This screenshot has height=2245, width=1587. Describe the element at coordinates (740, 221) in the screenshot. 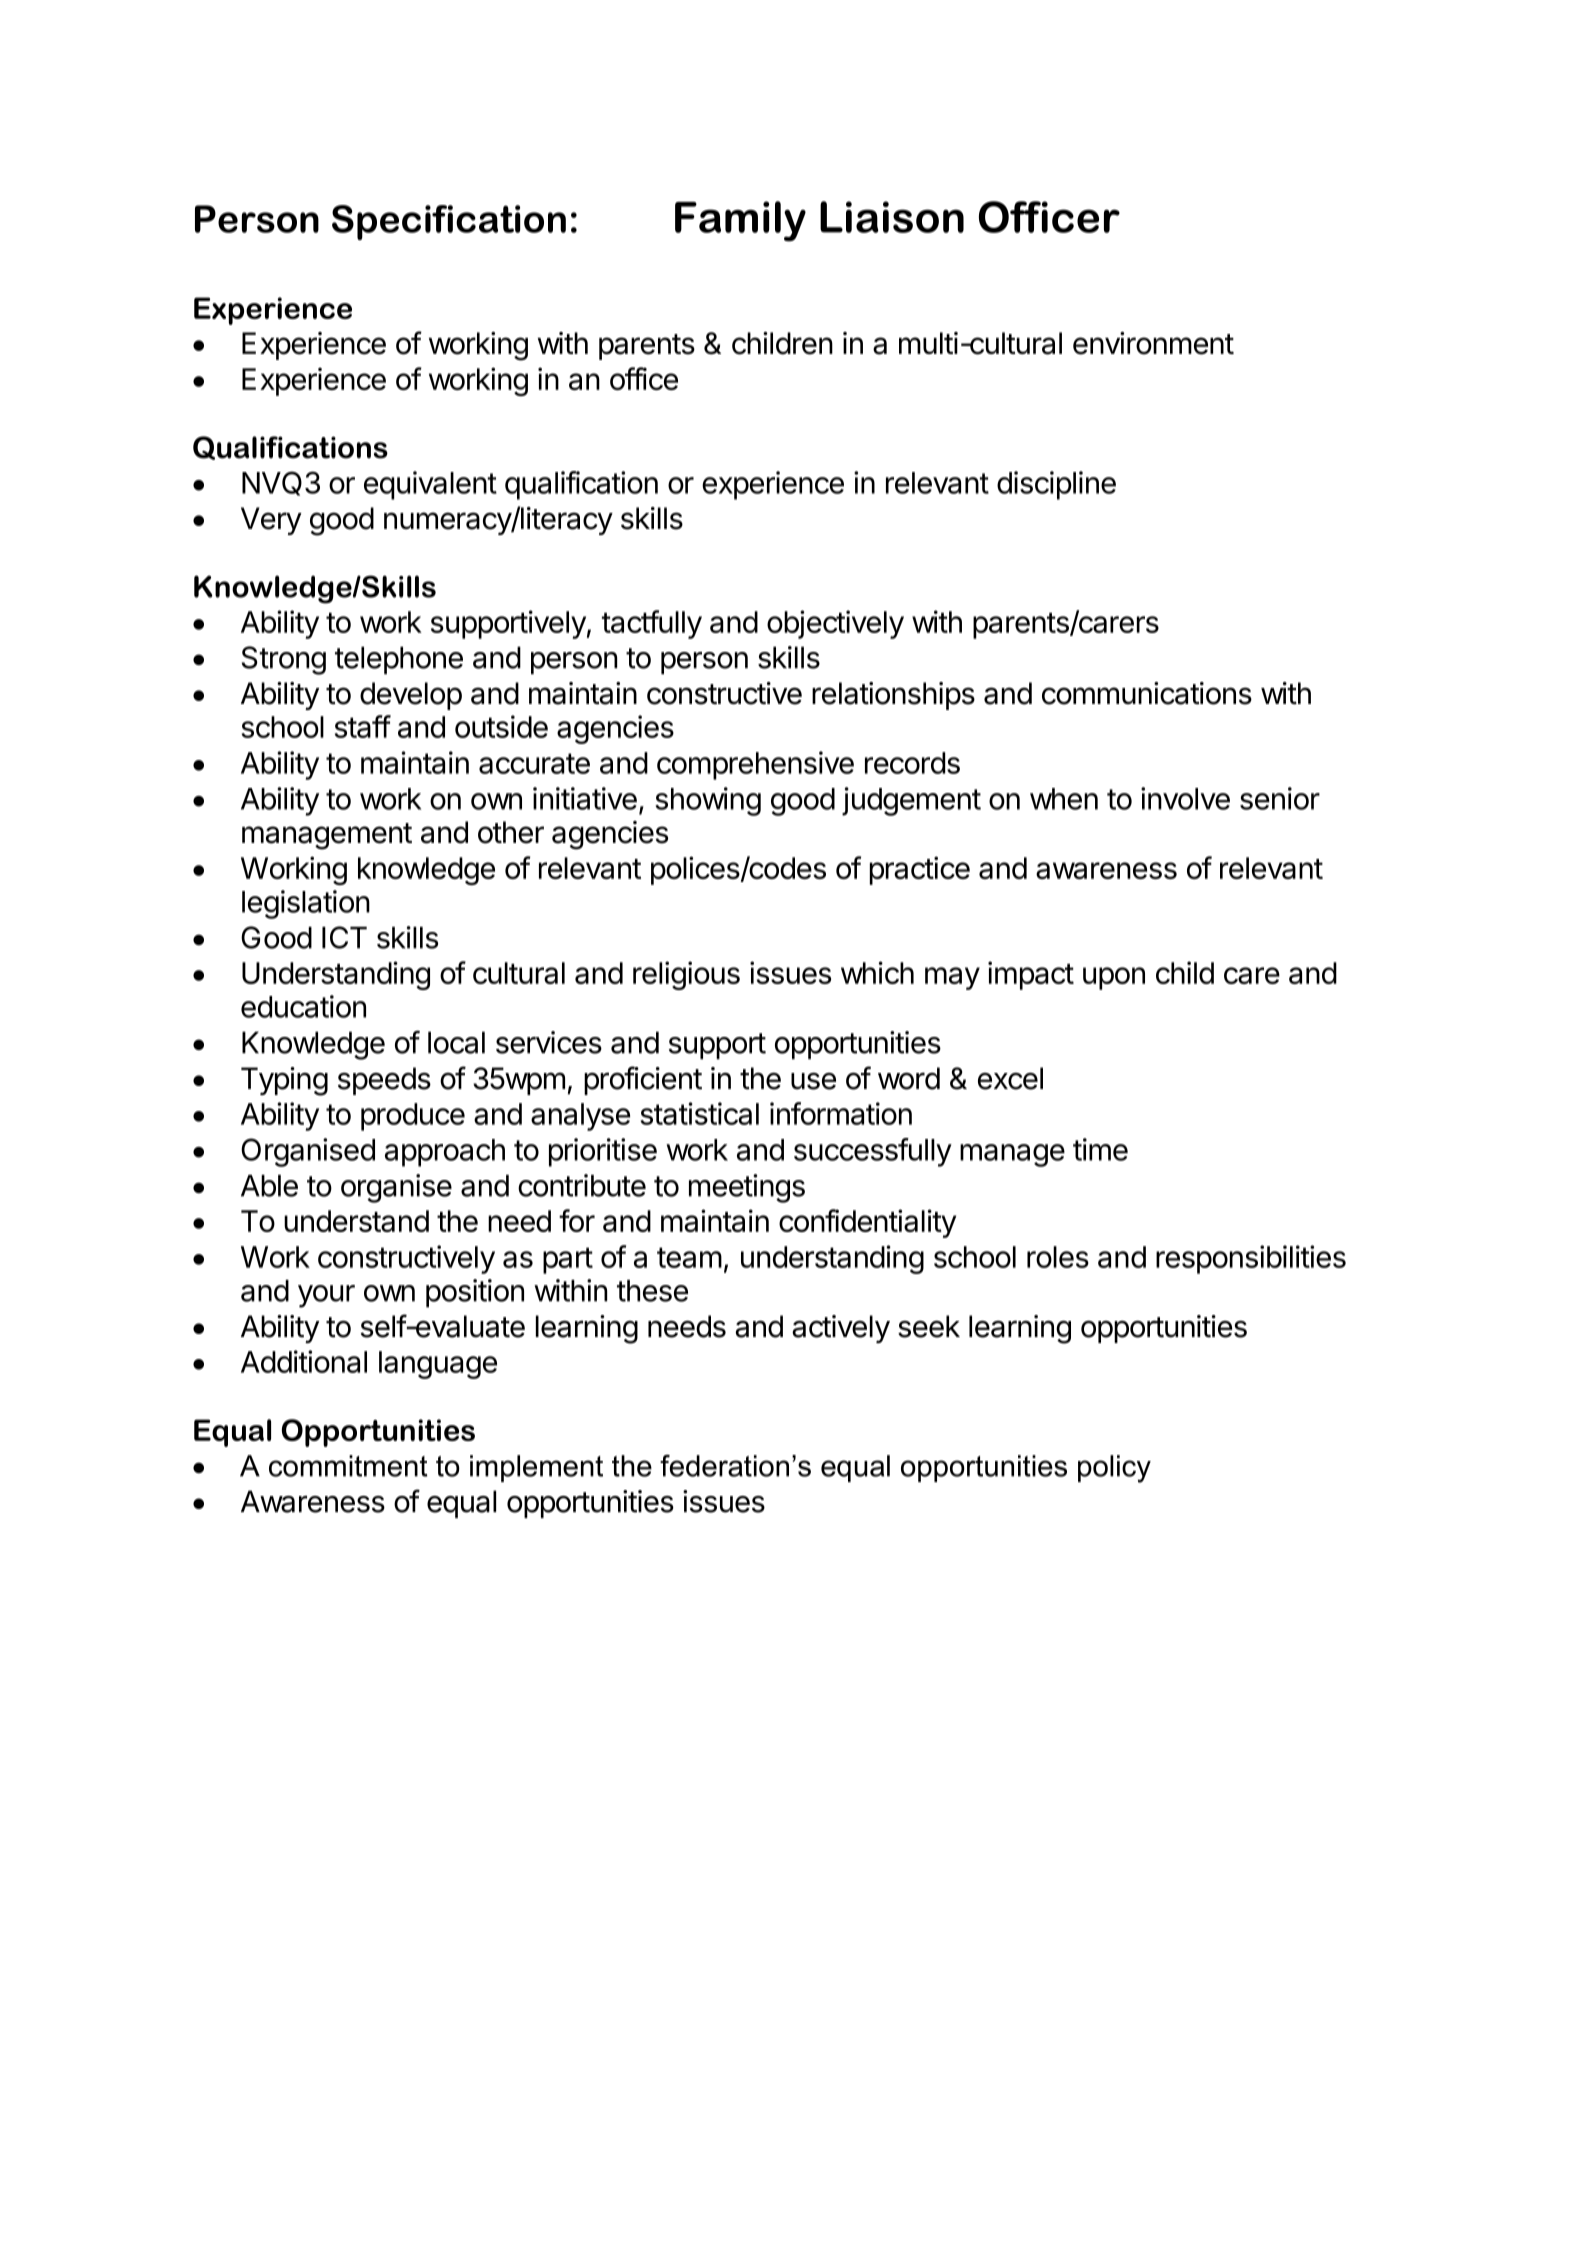

I see `Family` at that location.
